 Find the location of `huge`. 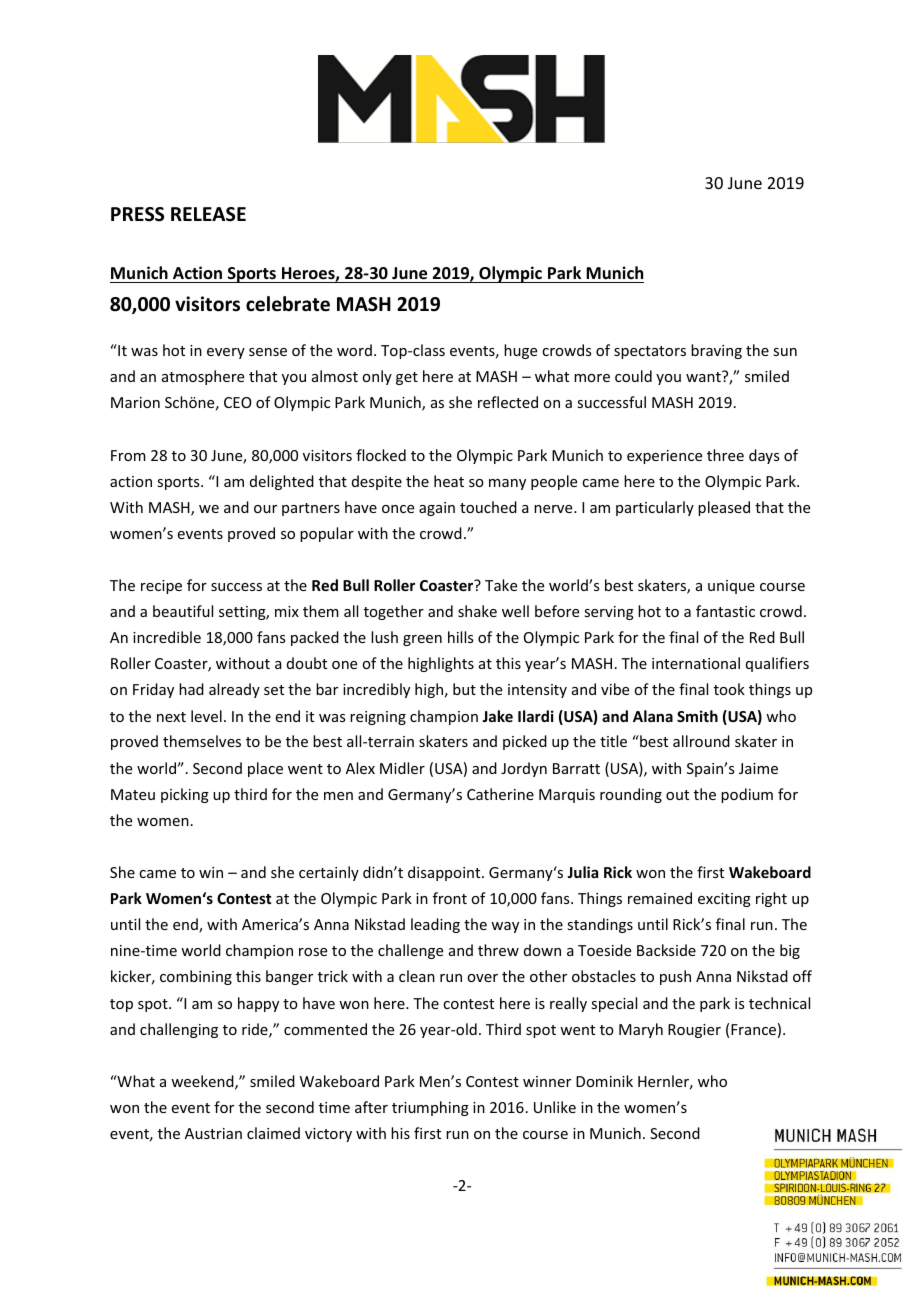

huge is located at coordinates (520, 351).
